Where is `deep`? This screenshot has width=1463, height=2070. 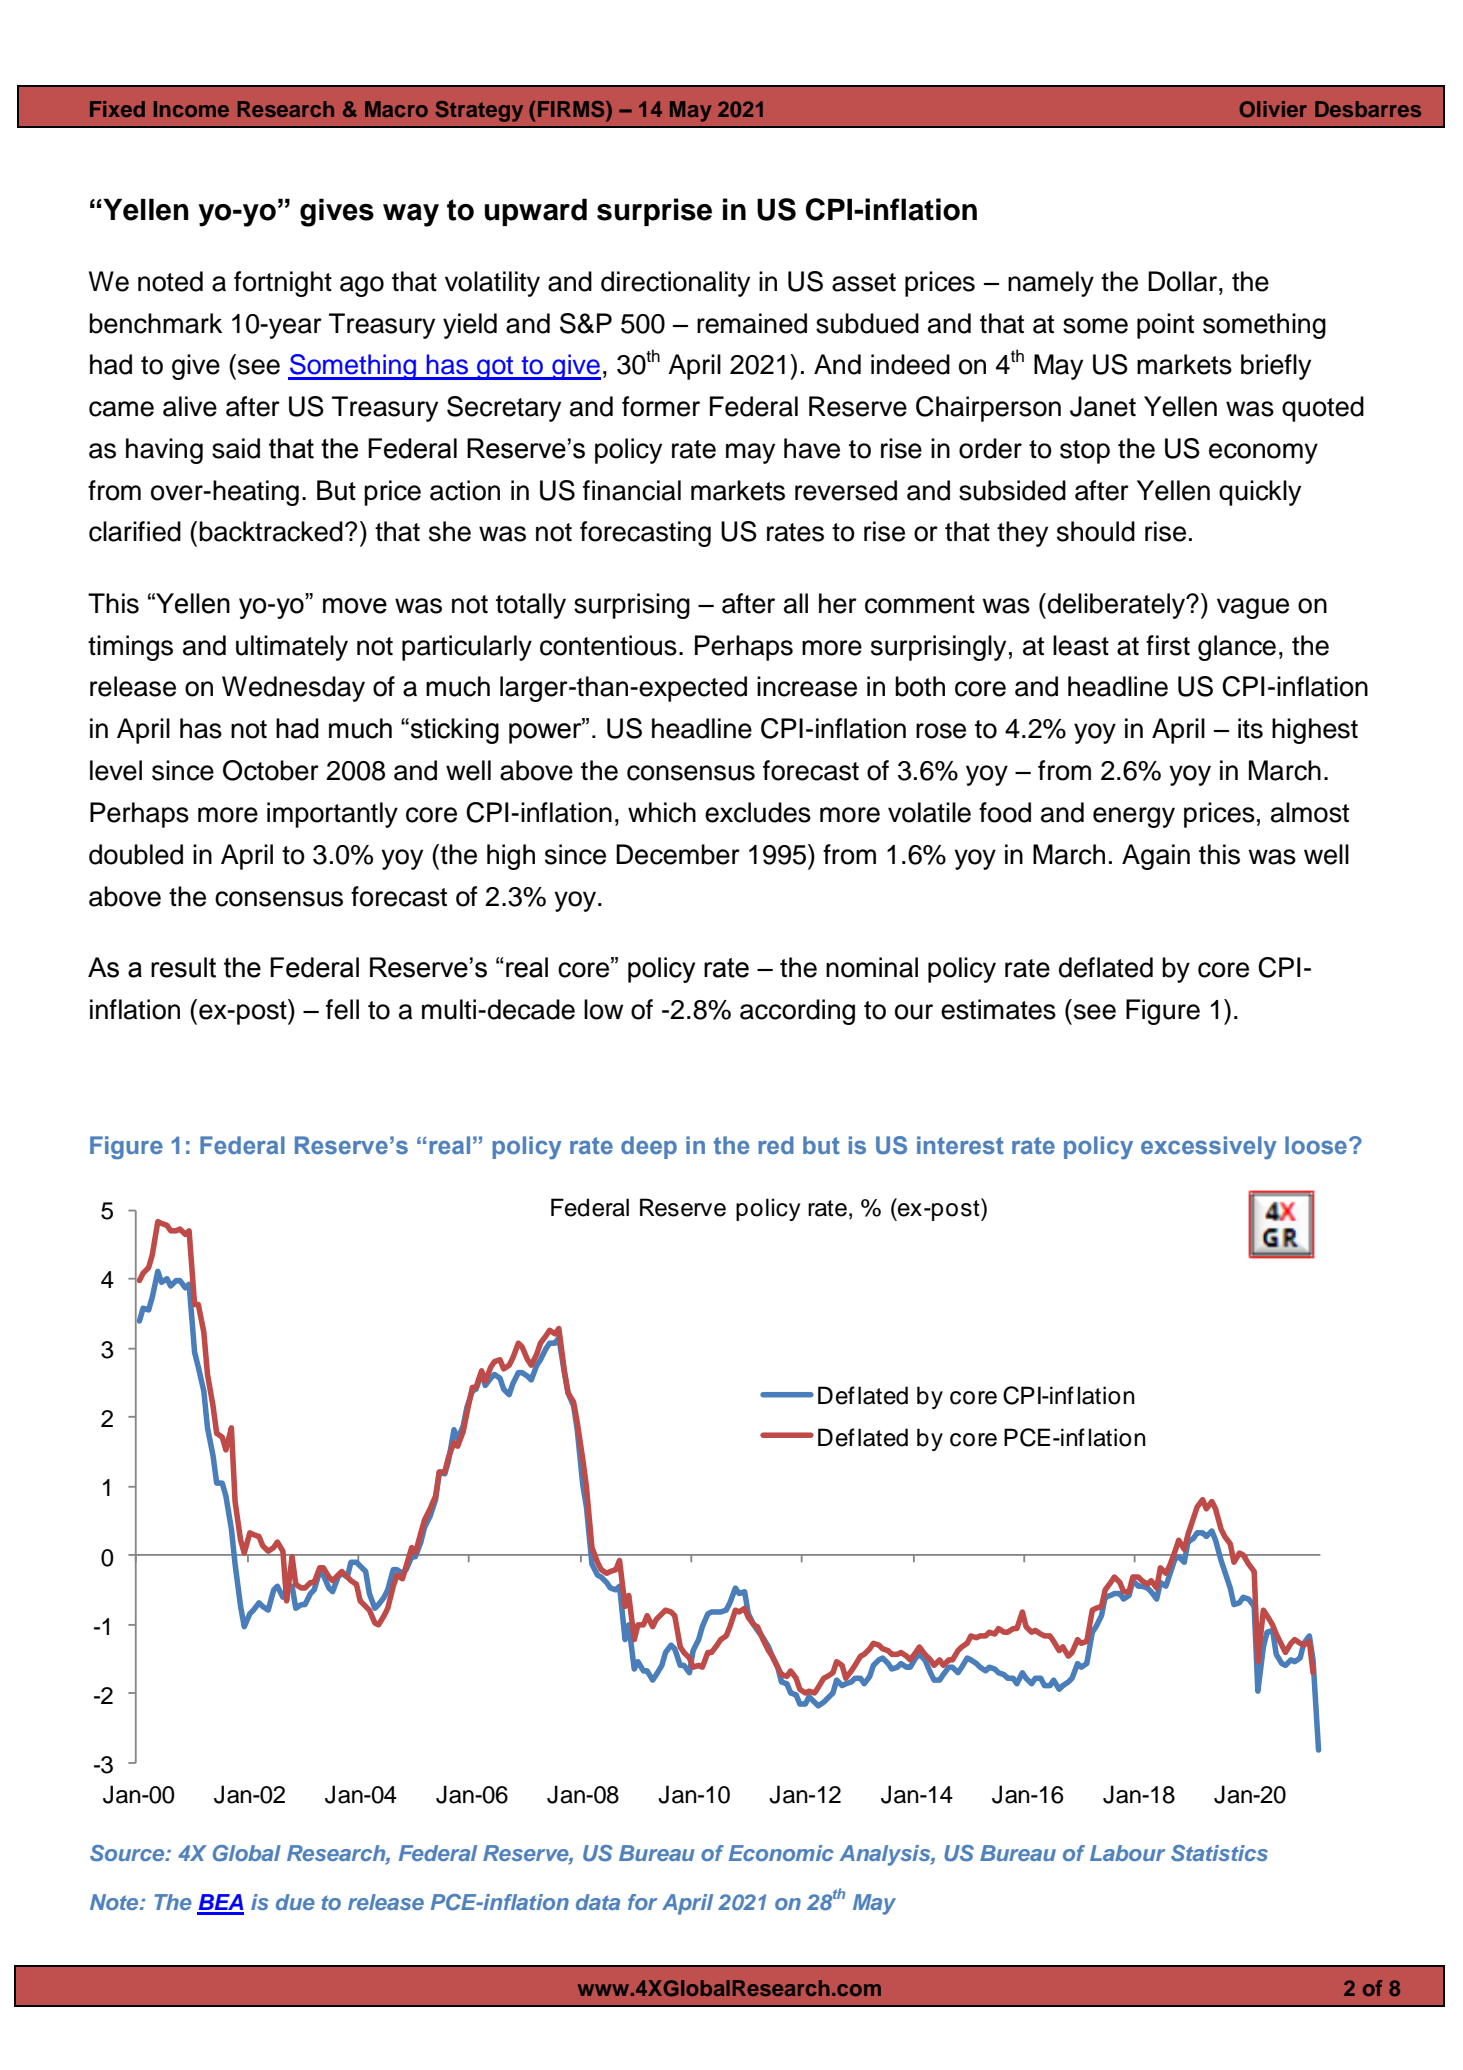
deep is located at coordinates (649, 1147).
